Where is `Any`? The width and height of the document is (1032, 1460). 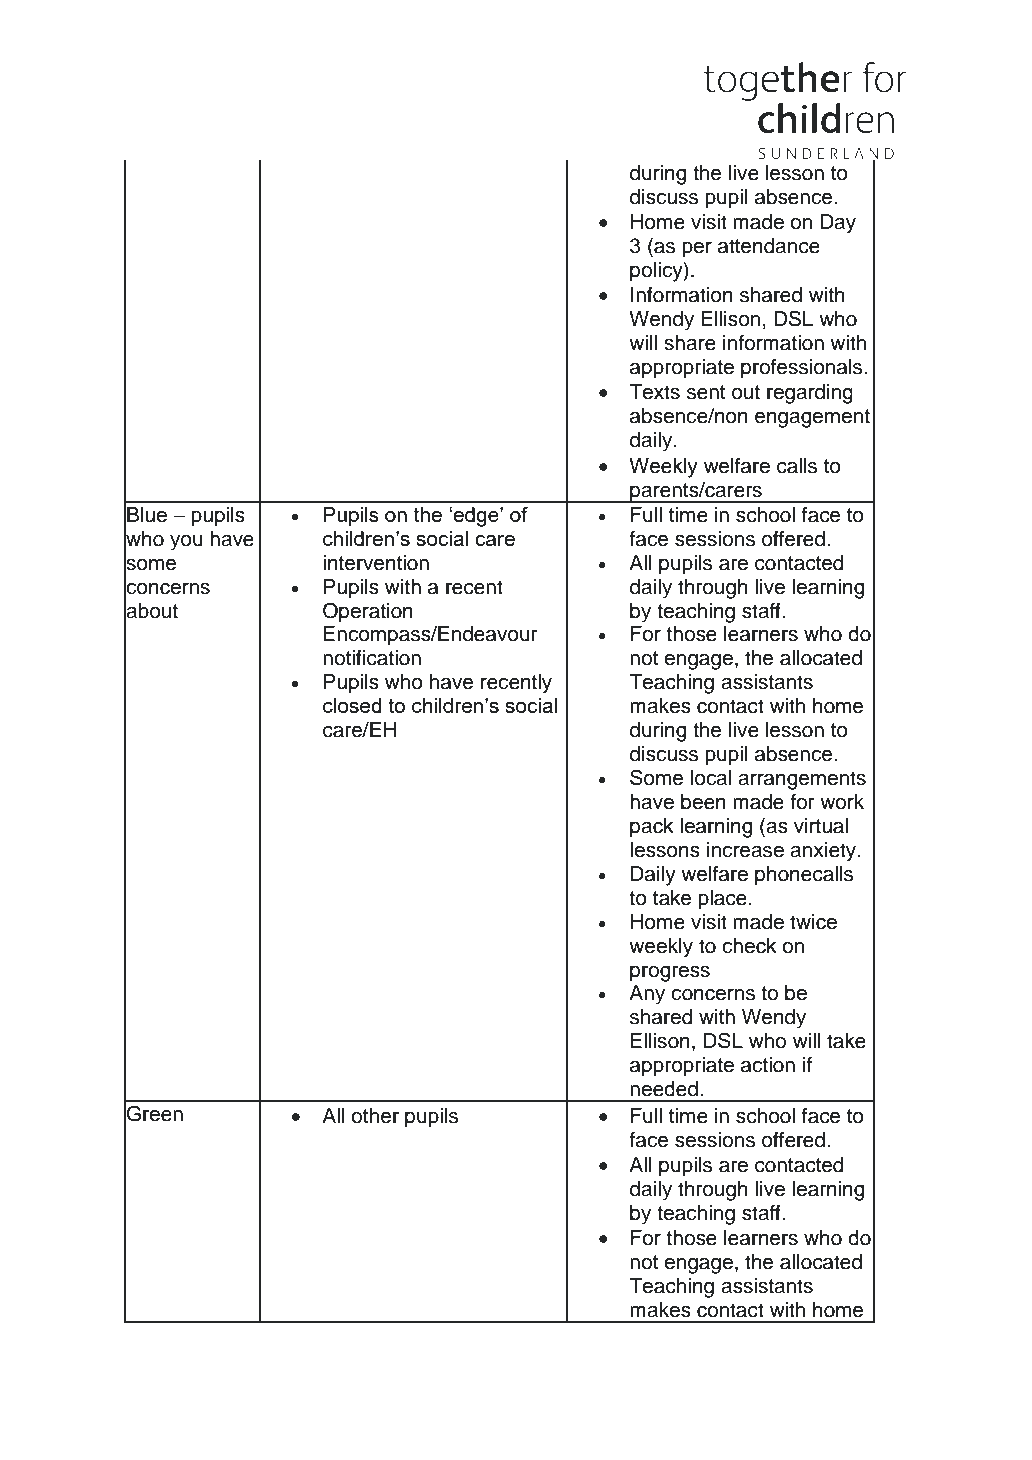
Any is located at coordinates (647, 995).
